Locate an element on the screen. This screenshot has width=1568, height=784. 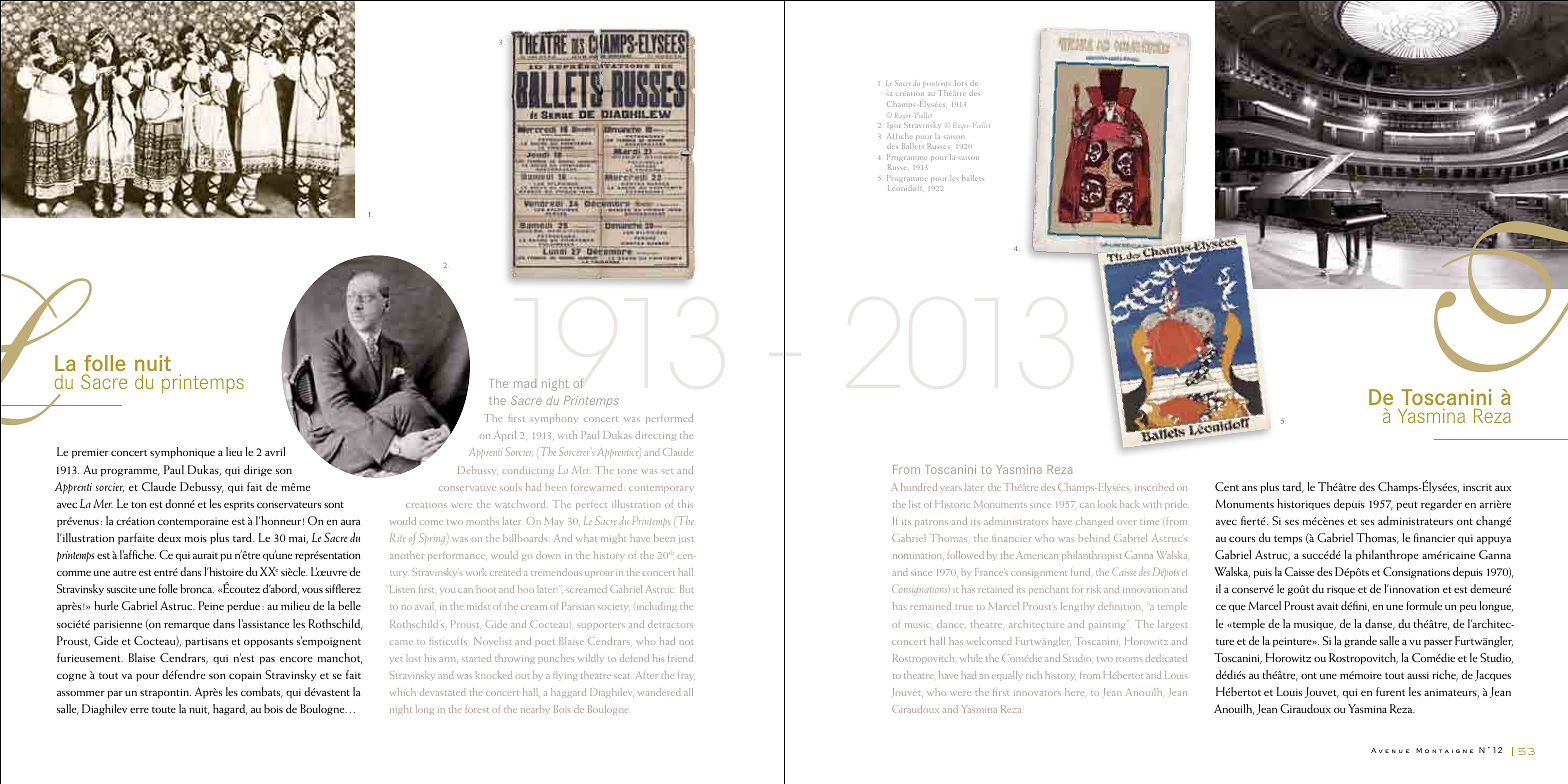
combats is located at coordinates (262, 692).
